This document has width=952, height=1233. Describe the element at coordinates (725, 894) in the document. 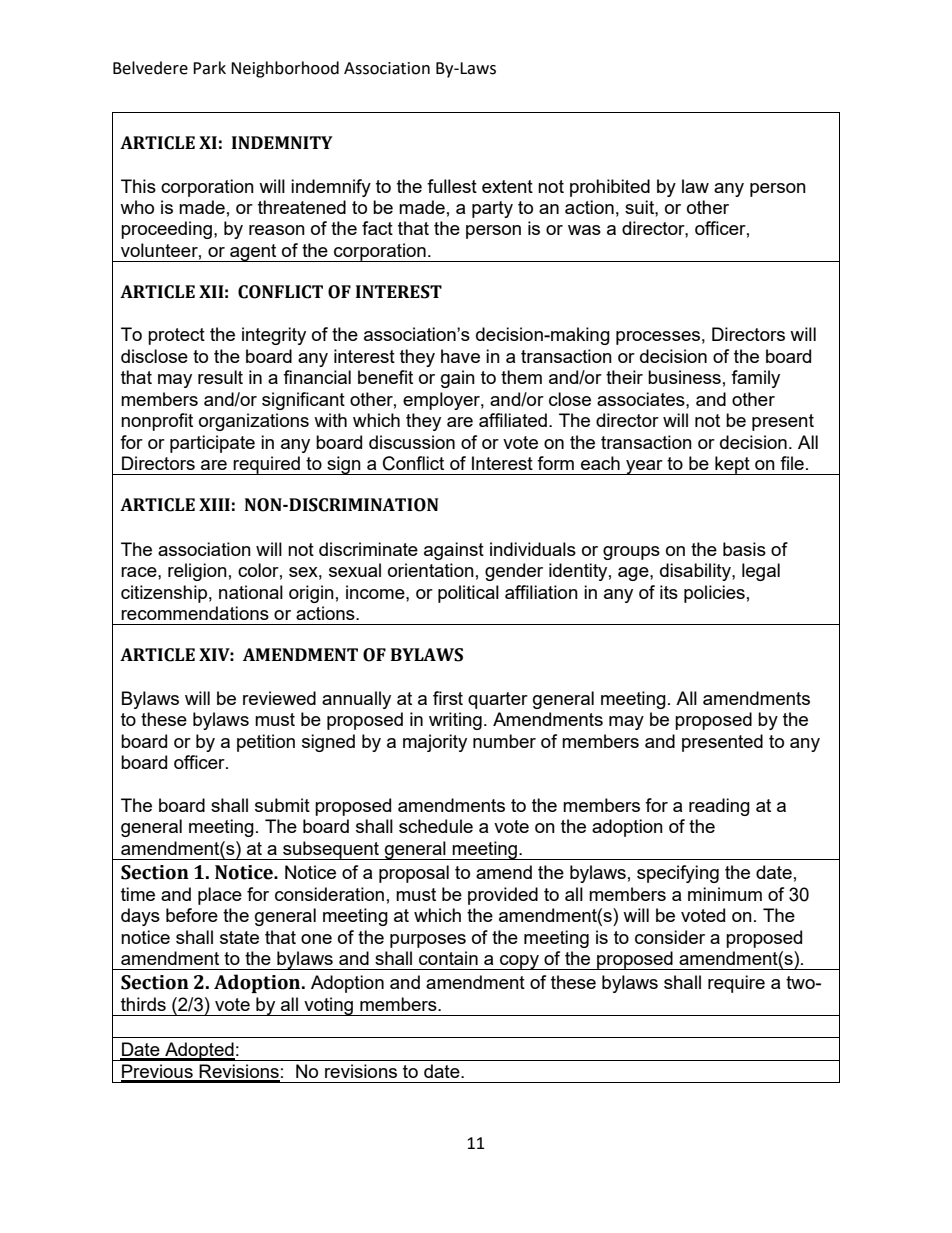

I see `minimum` at that location.
